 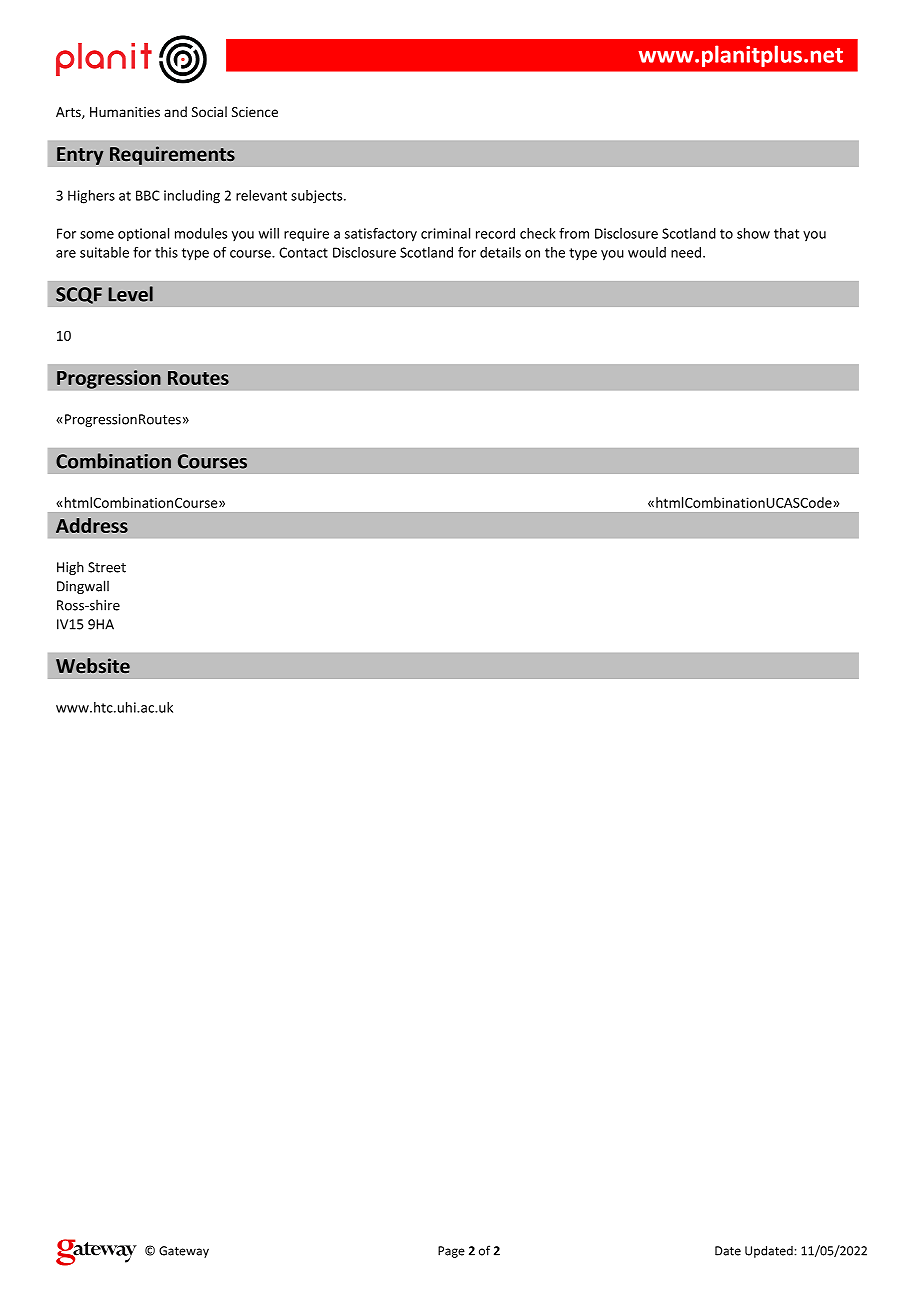 What do you see at coordinates (107, 567) in the screenshot?
I see `Street` at bounding box center [107, 567].
